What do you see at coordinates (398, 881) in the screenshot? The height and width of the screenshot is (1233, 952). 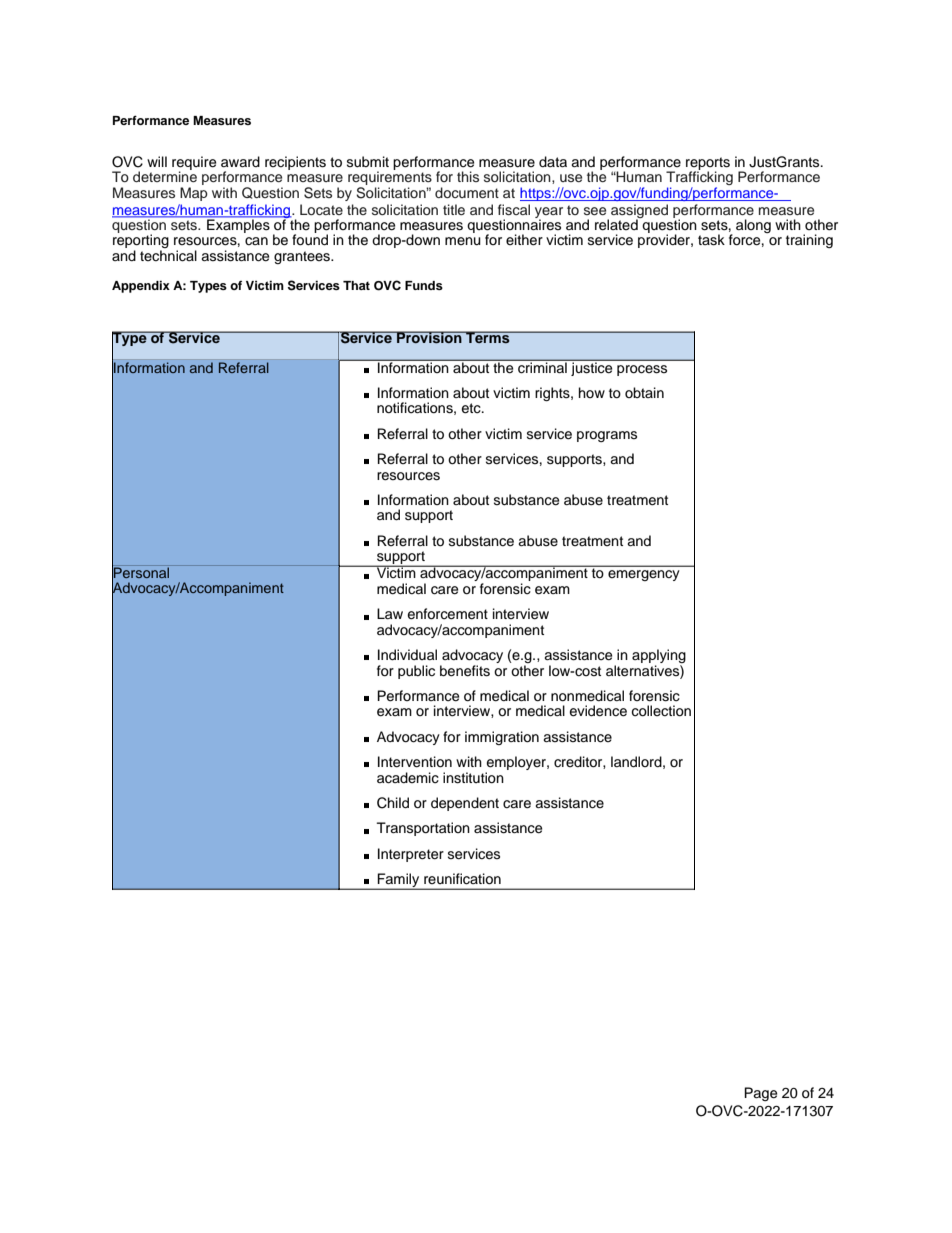 I see `Family` at bounding box center [398, 881].
